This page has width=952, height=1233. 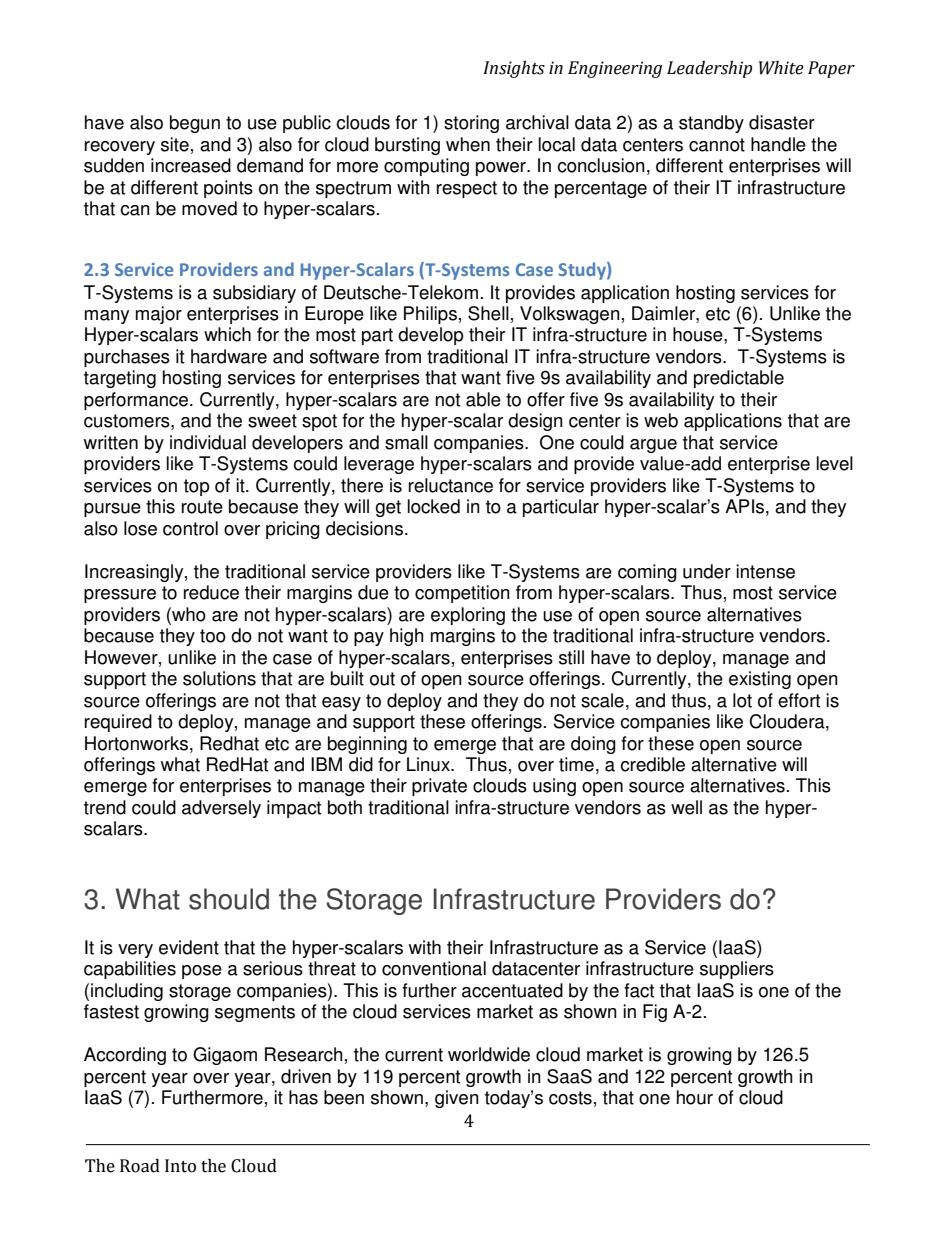 I want to click on storing, so click(x=471, y=124).
